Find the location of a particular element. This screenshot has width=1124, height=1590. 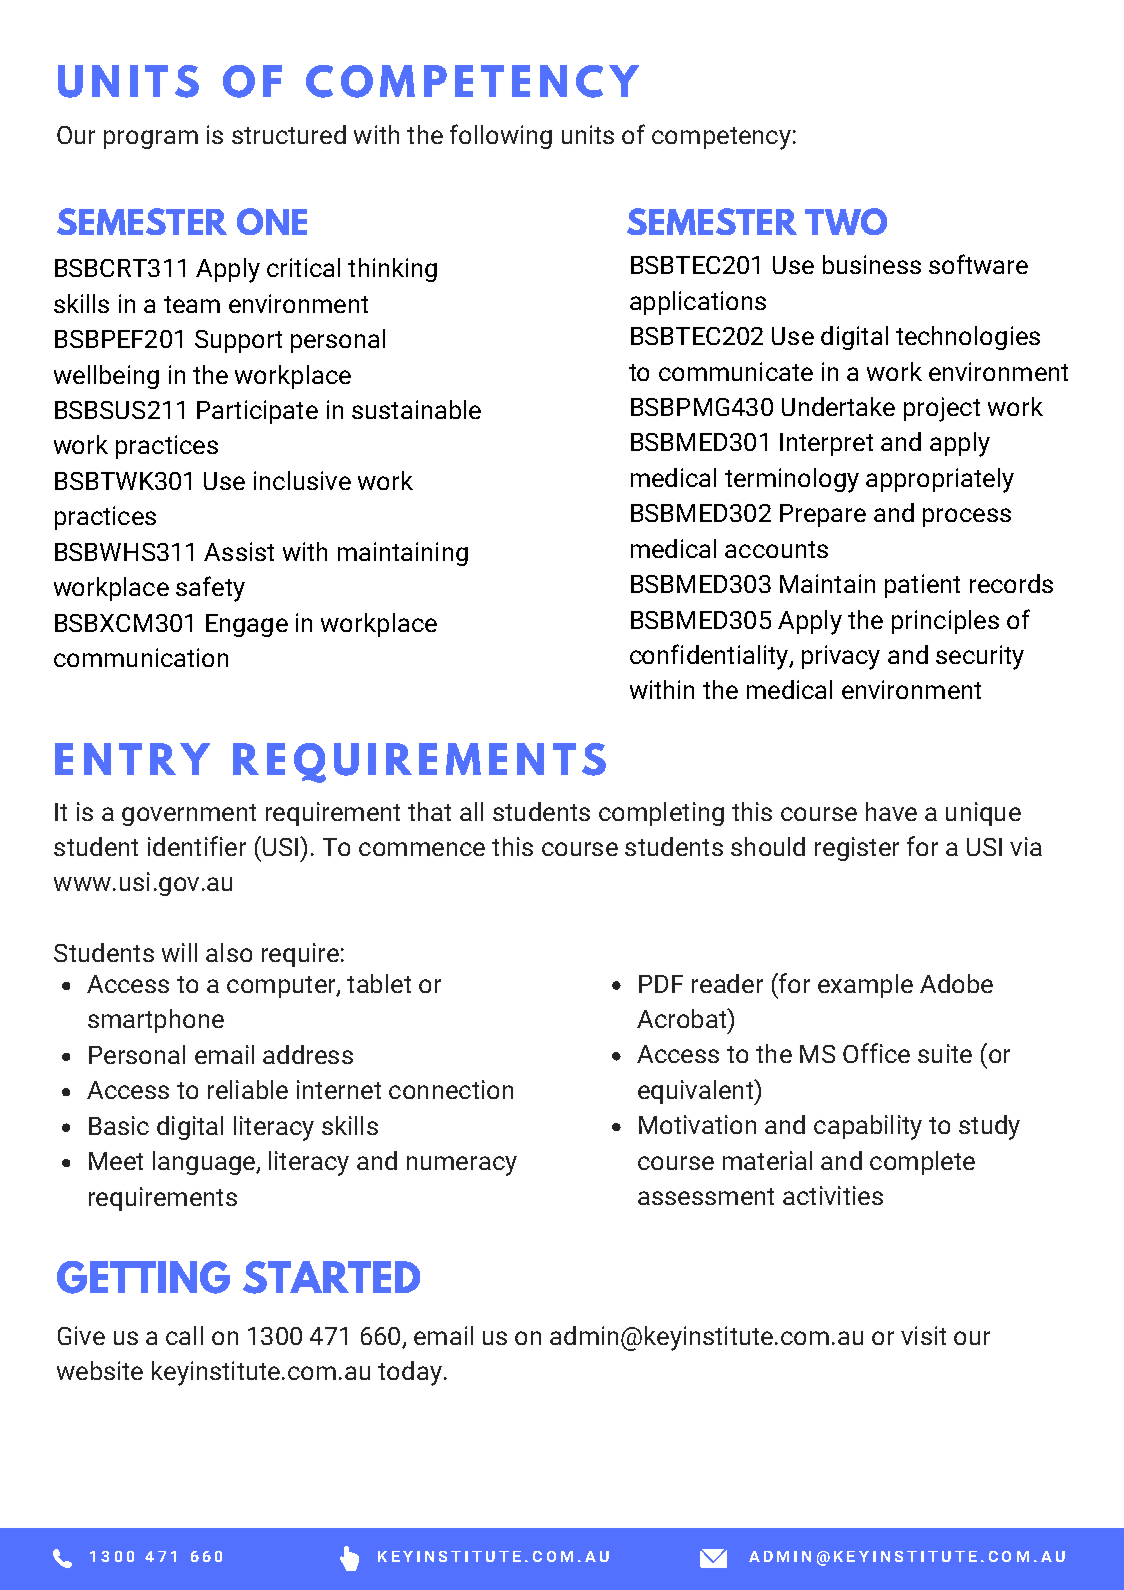

Assist is located at coordinates (239, 551).
